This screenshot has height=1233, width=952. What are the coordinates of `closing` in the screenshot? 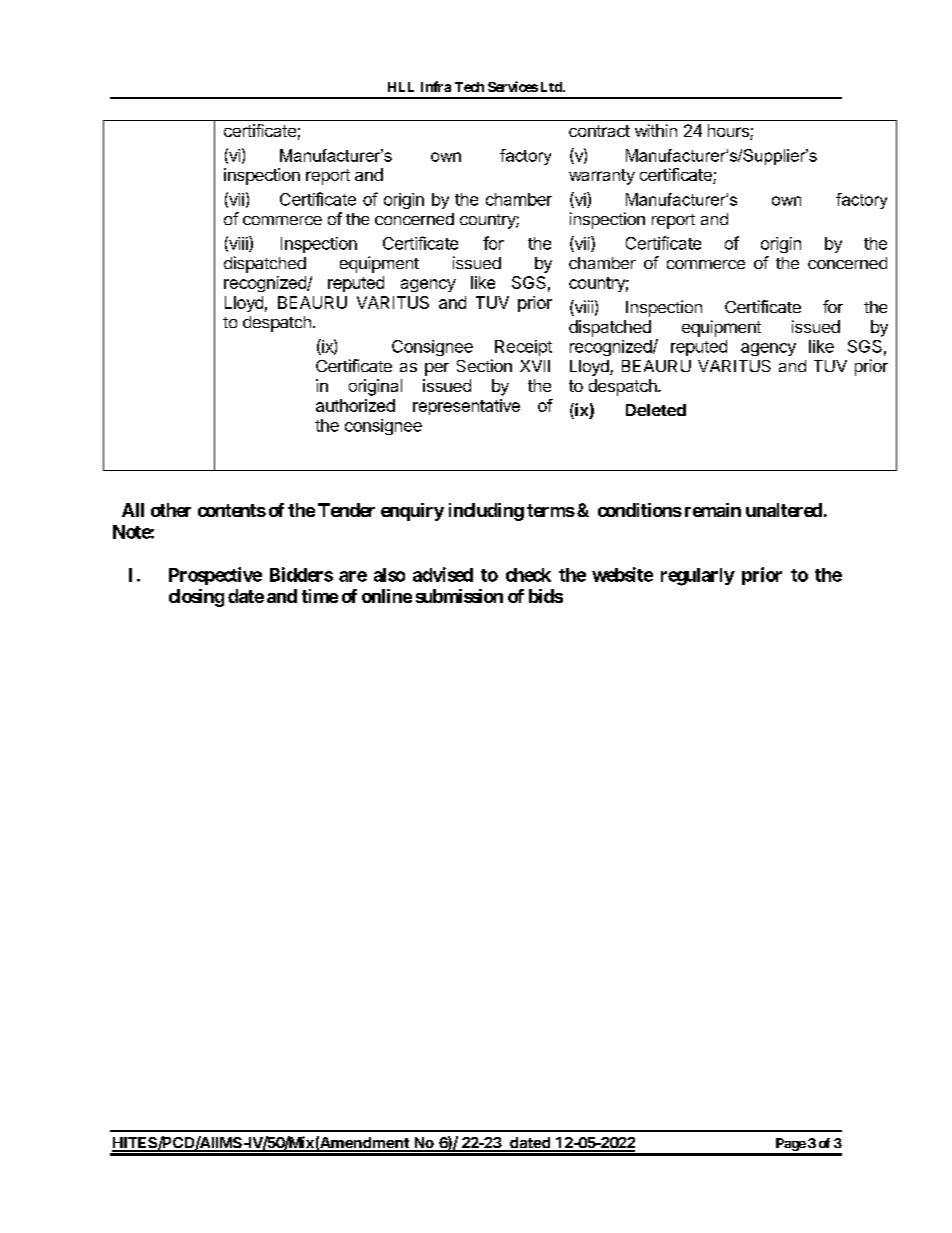 It's located at (196, 598).
